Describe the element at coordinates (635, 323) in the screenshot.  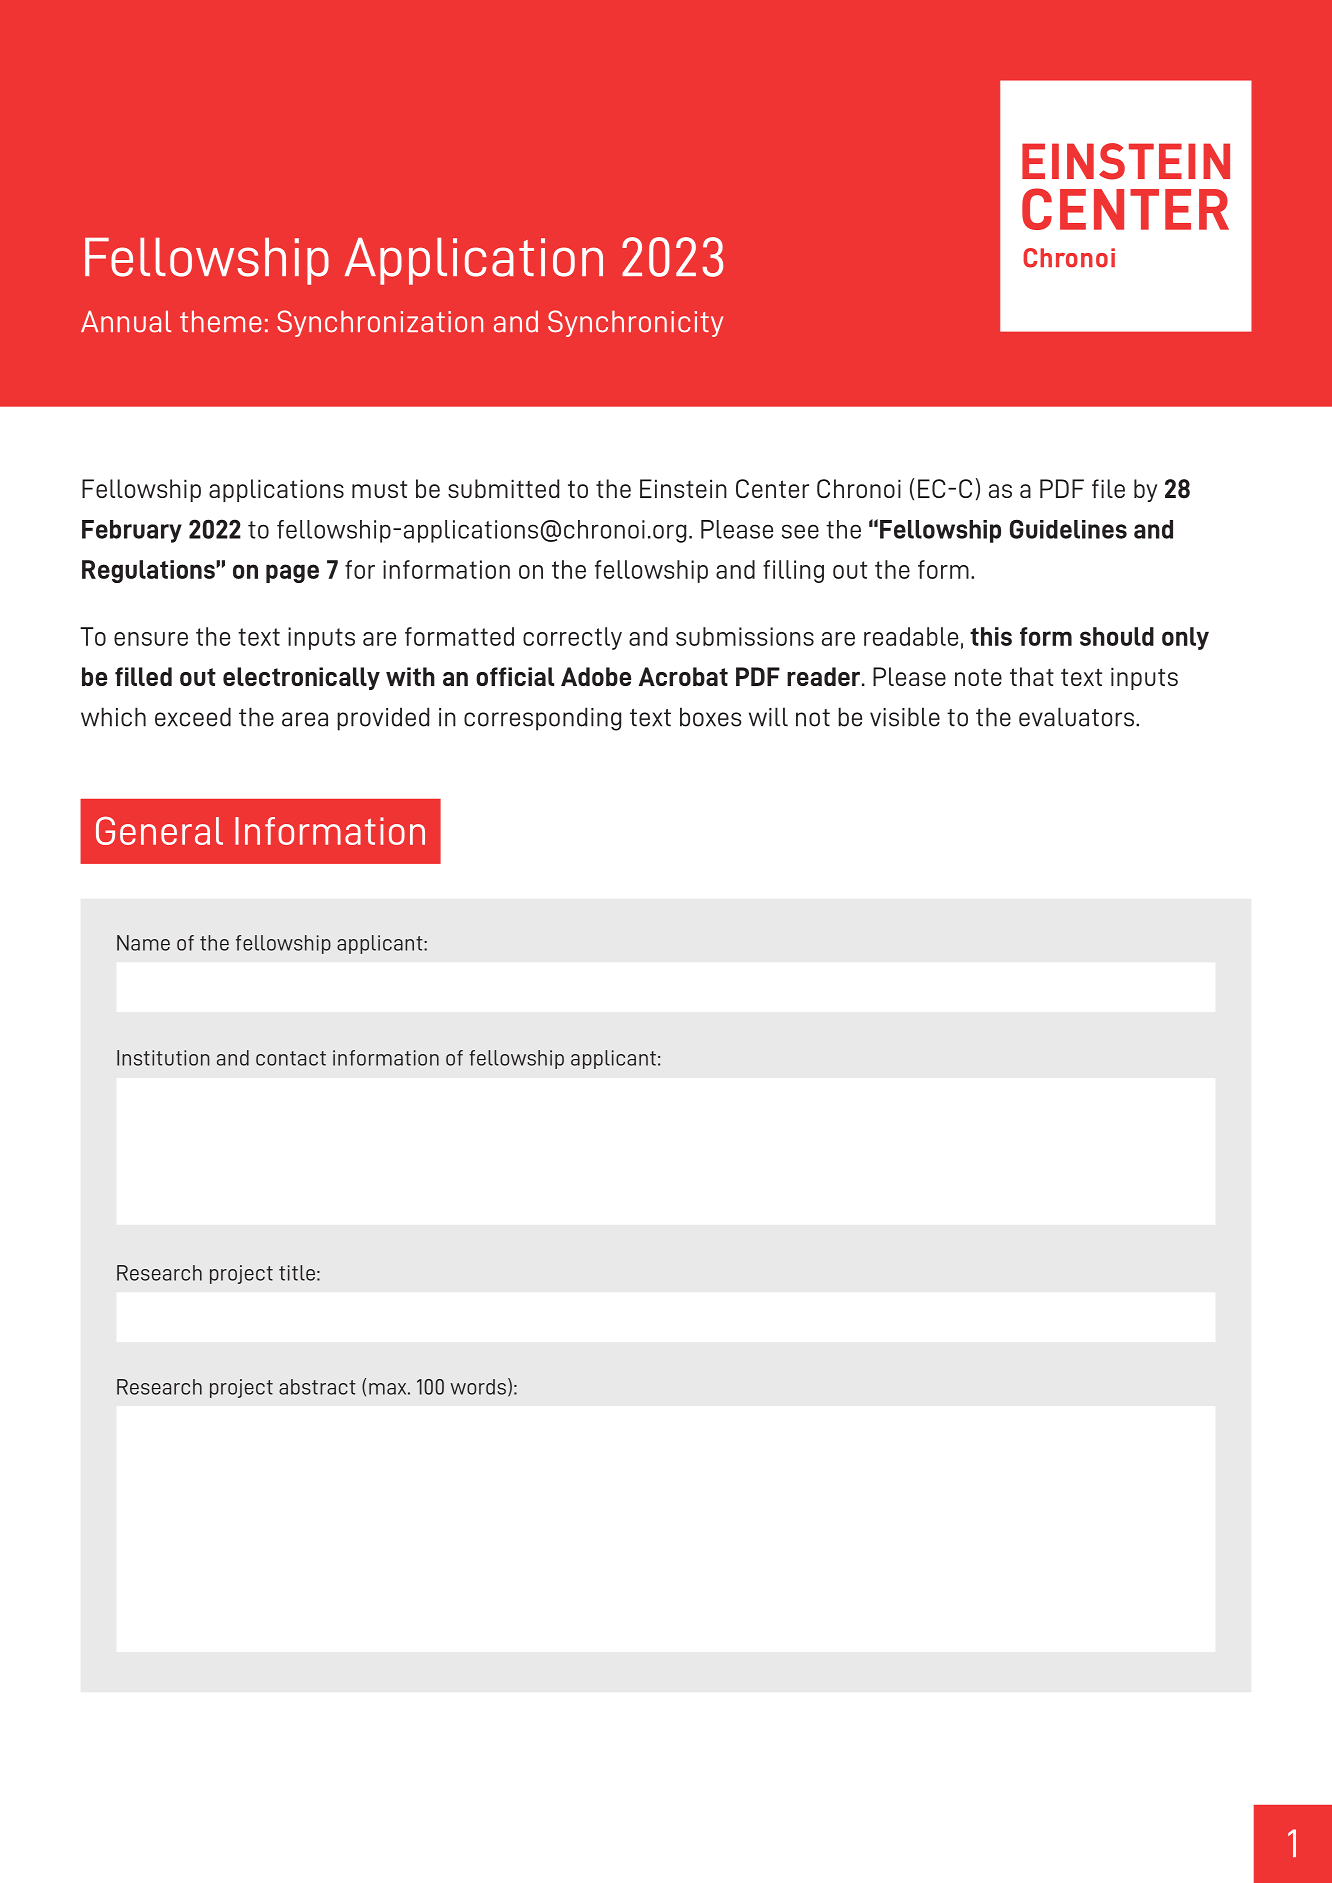
I see `Synchronicity` at that location.
